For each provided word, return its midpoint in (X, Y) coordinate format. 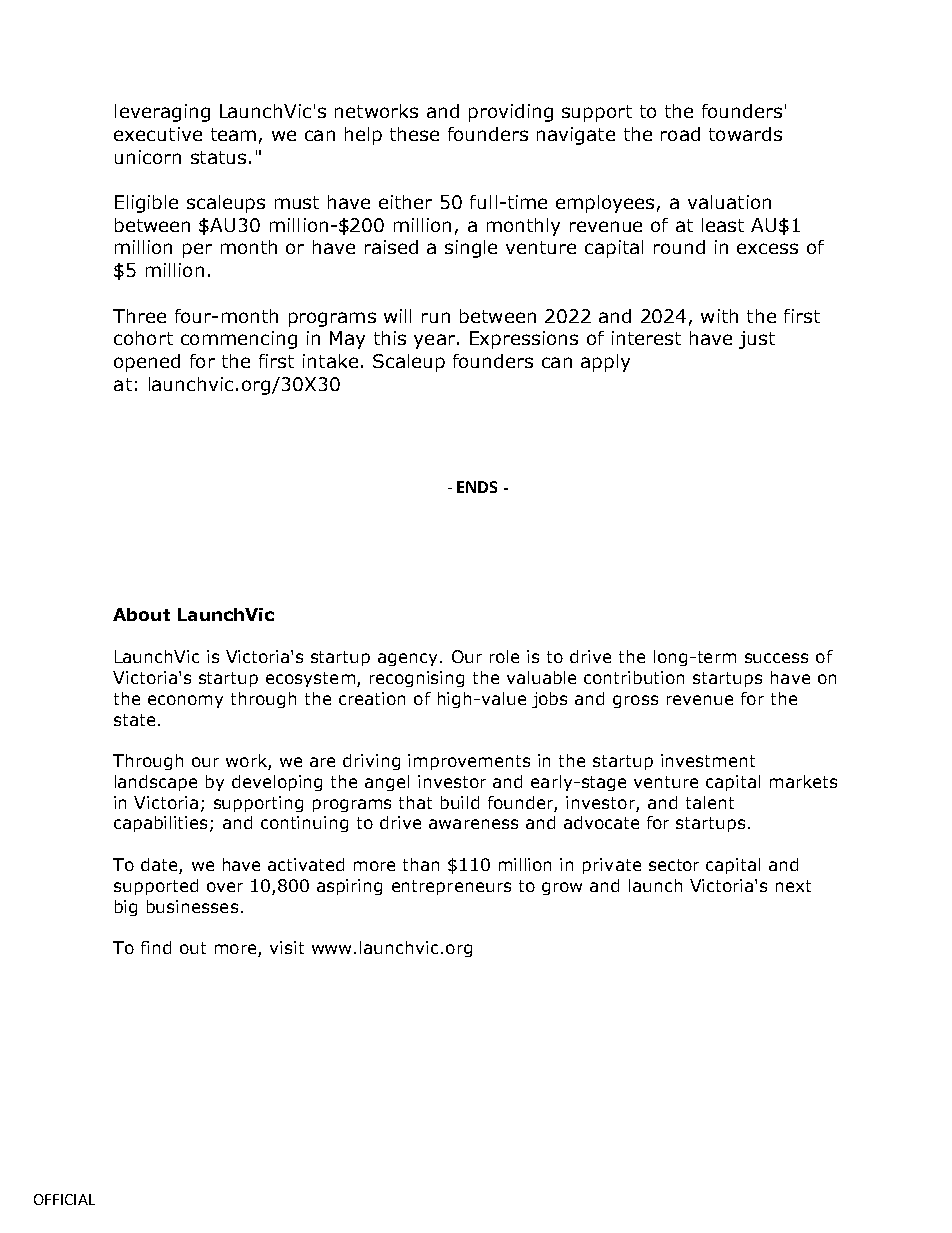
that (415, 802)
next (793, 886)
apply (605, 363)
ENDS (477, 487)
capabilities (162, 824)
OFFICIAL (64, 1199)
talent (710, 802)
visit (287, 947)
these (414, 134)
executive (158, 134)
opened (147, 363)
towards (745, 134)
